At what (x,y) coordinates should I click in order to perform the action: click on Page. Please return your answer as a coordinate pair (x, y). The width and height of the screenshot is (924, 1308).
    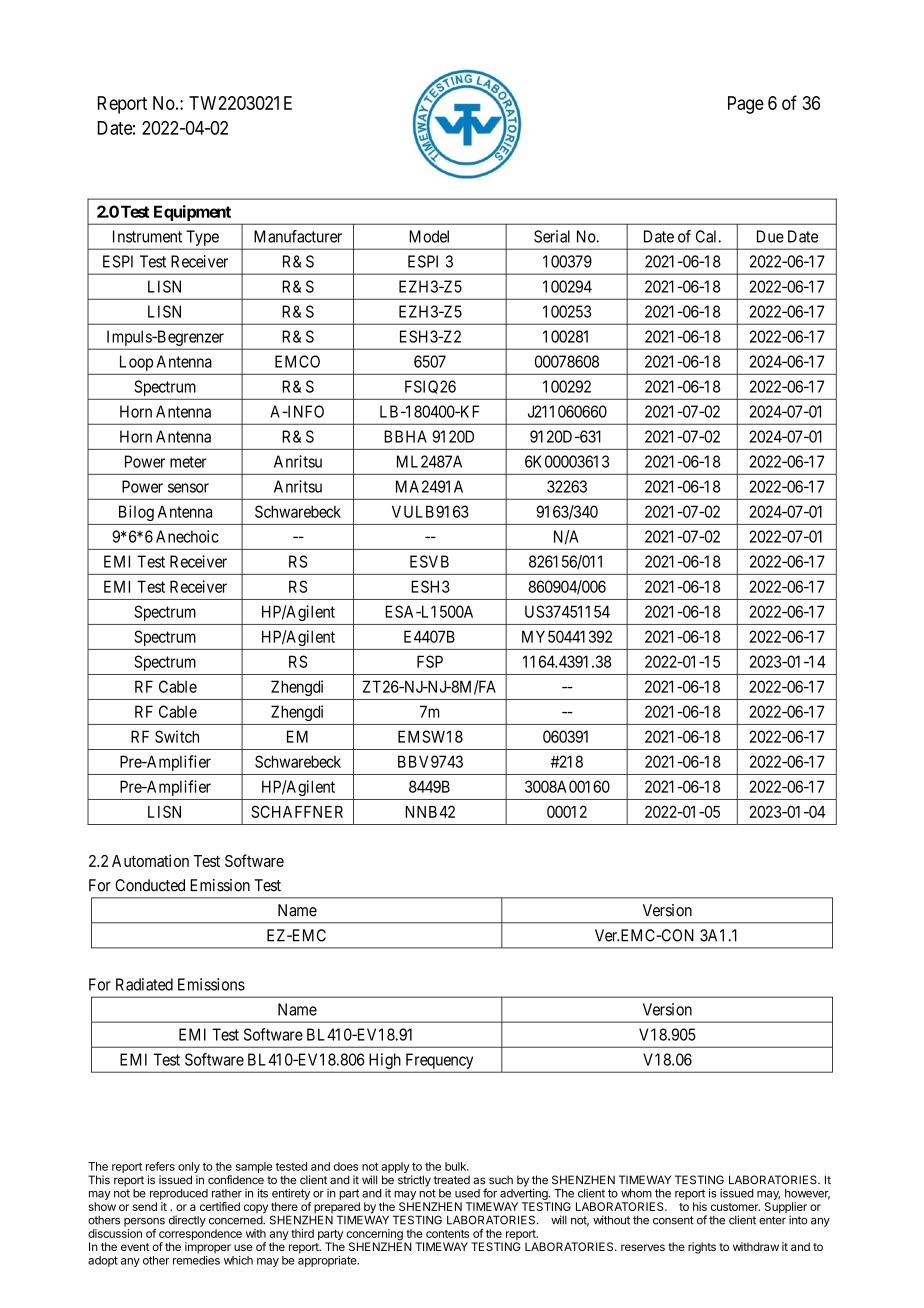
    Looking at the image, I should click on (746, 105).
